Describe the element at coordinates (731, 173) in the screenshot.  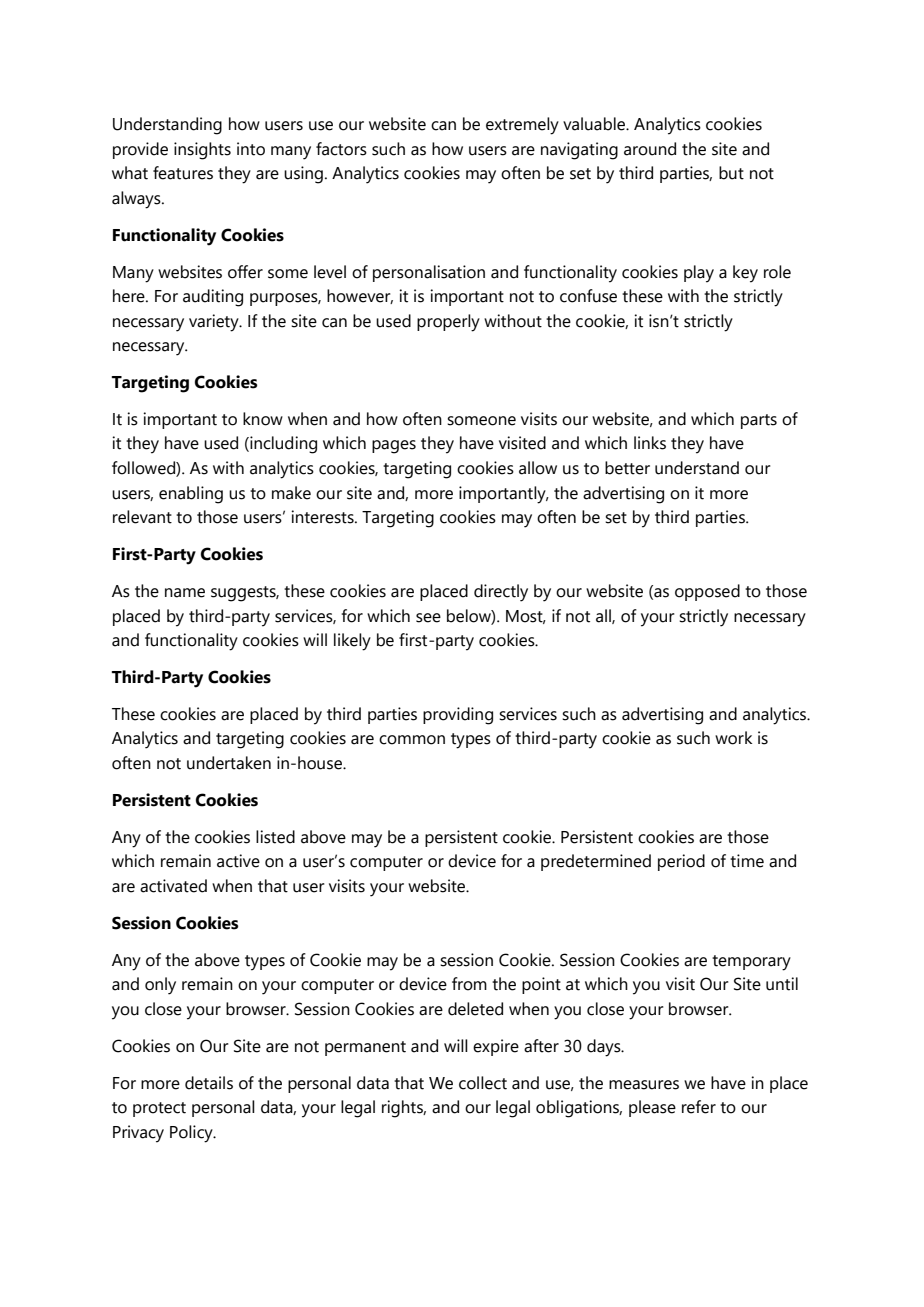
I see `but` at that location.
